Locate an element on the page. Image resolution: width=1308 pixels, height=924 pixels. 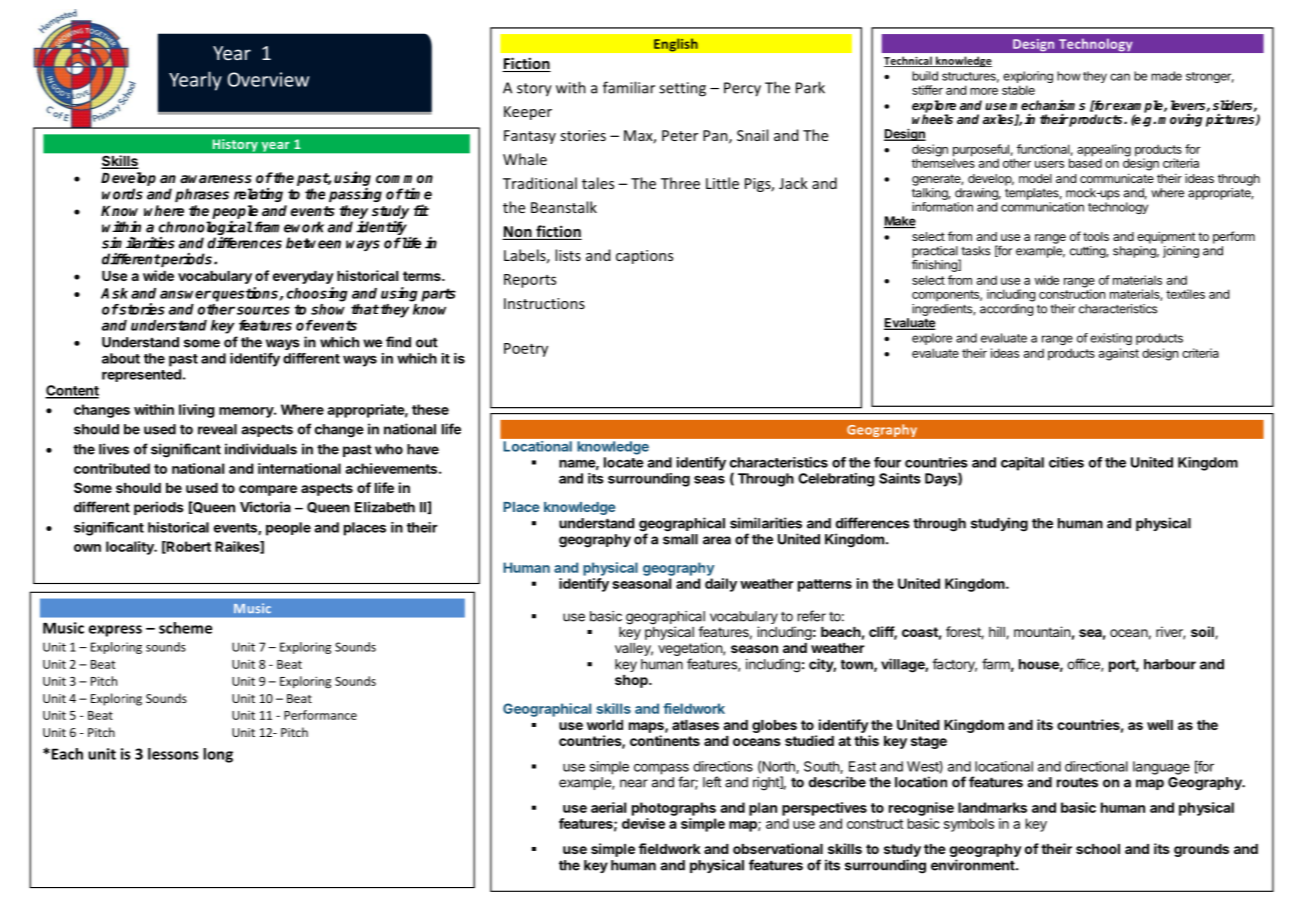
devise is located at coordinates (643, 823).
